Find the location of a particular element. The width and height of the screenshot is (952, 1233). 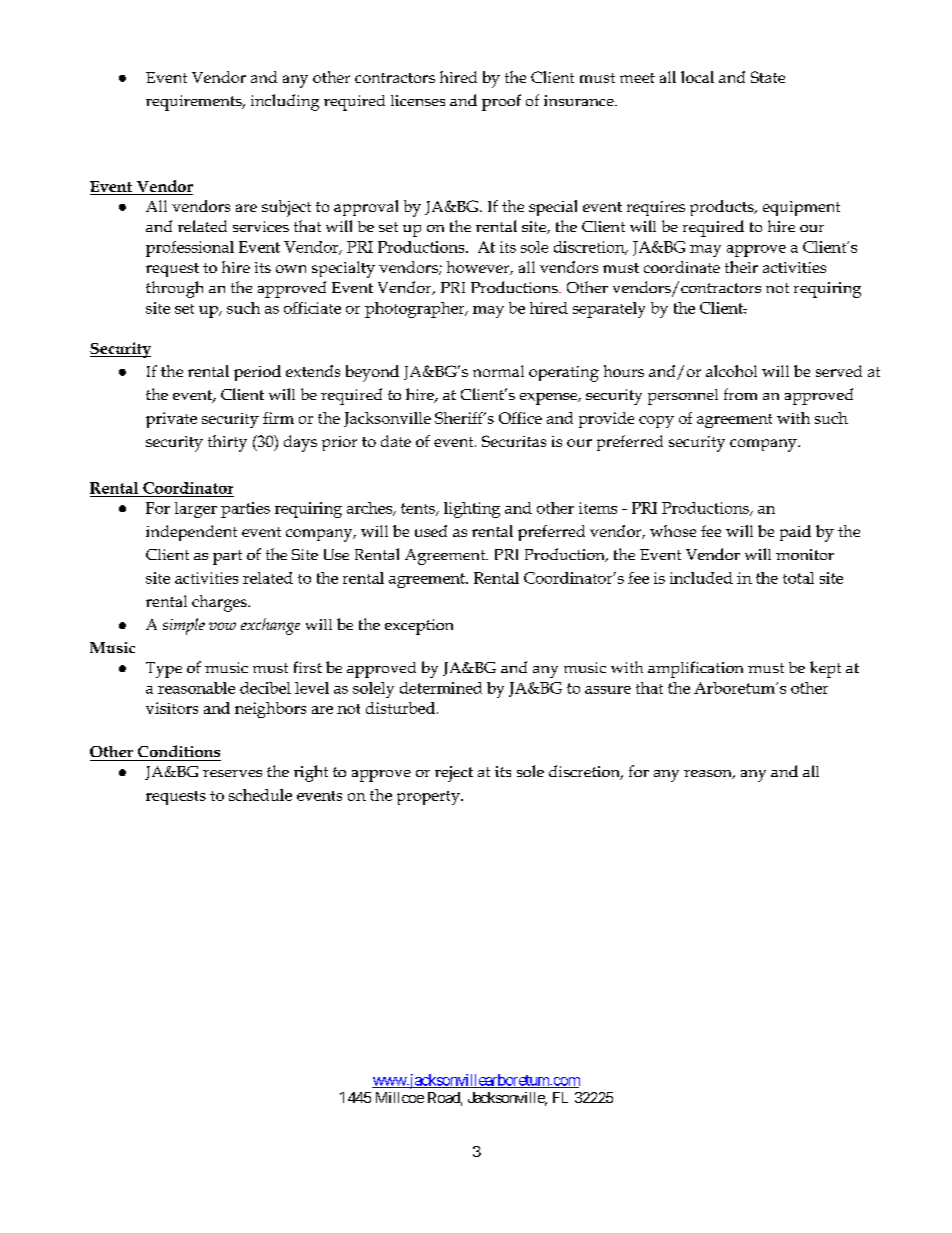

State is located at coordinates (768, 77).
